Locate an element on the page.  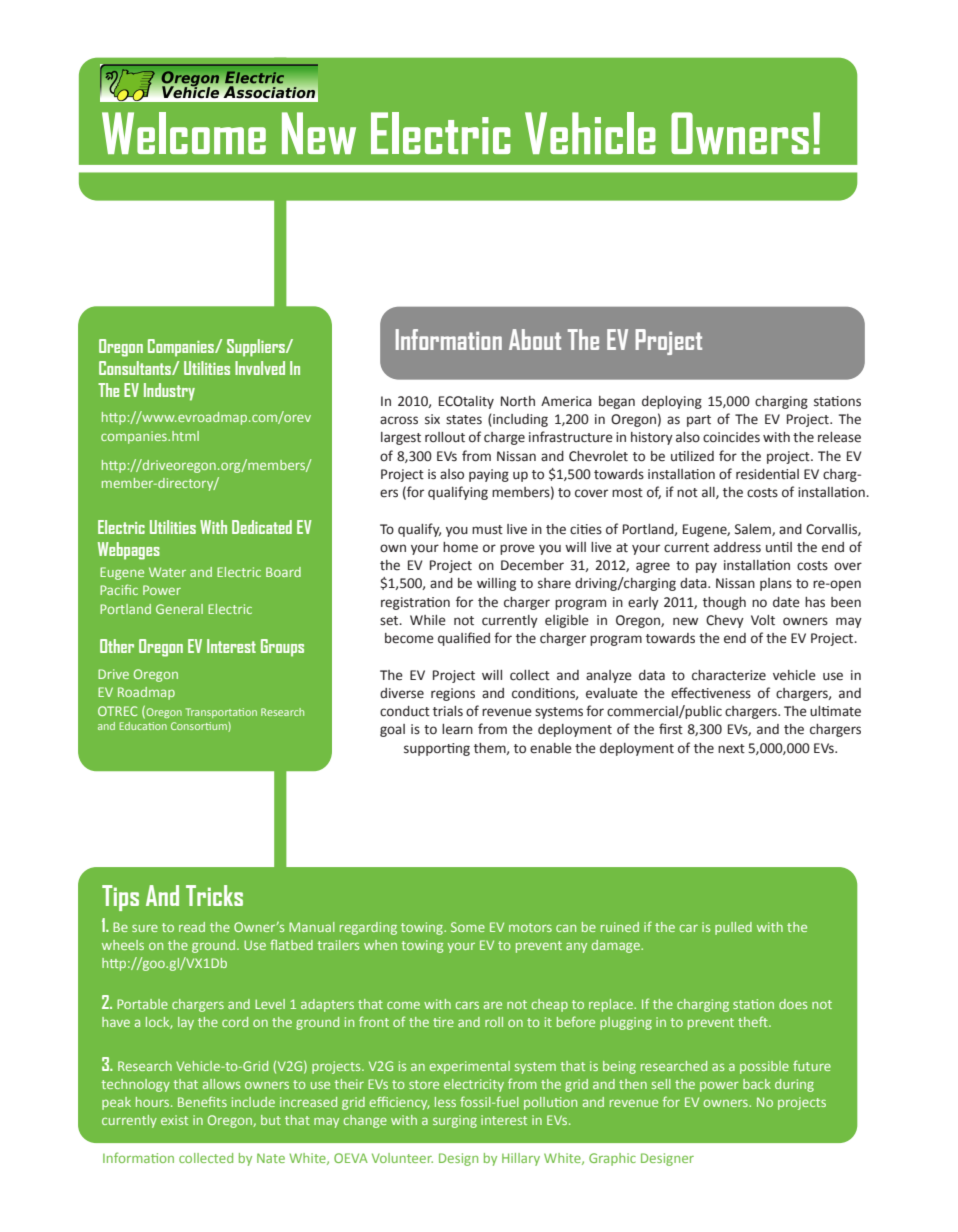
read is located at coordinates (192, 927).
